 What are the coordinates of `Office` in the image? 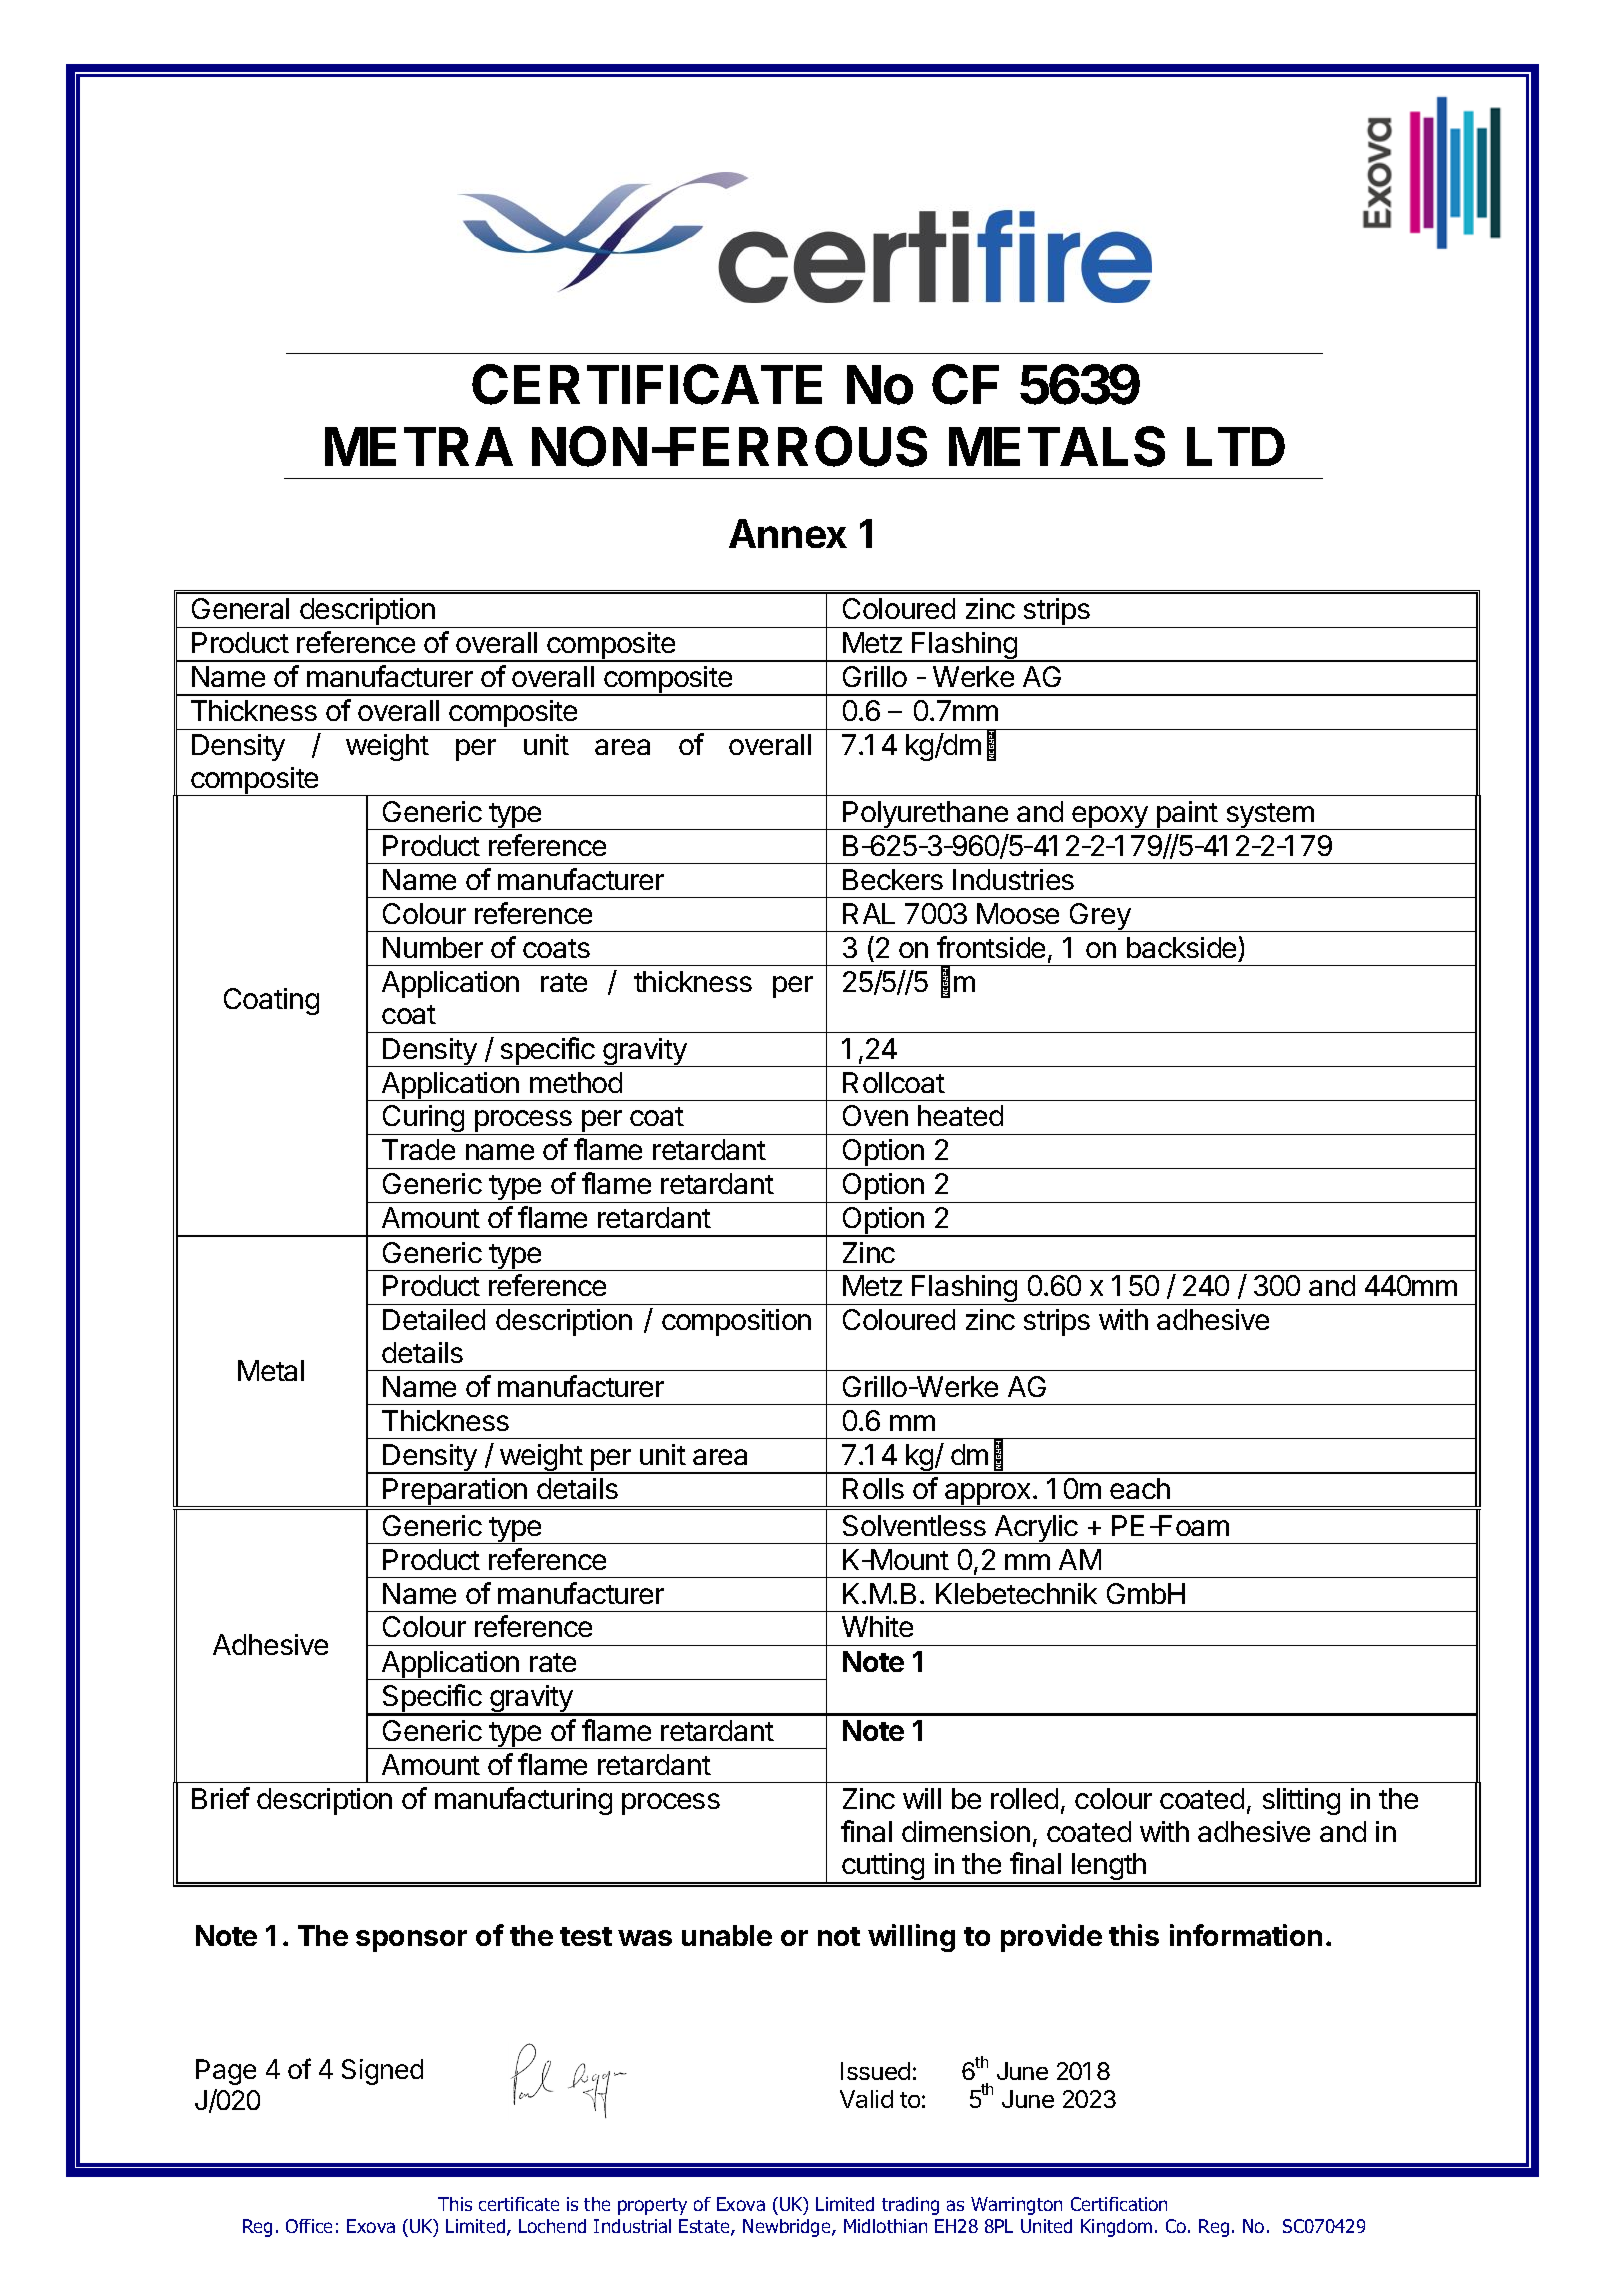 It's located at (309, 2226).
